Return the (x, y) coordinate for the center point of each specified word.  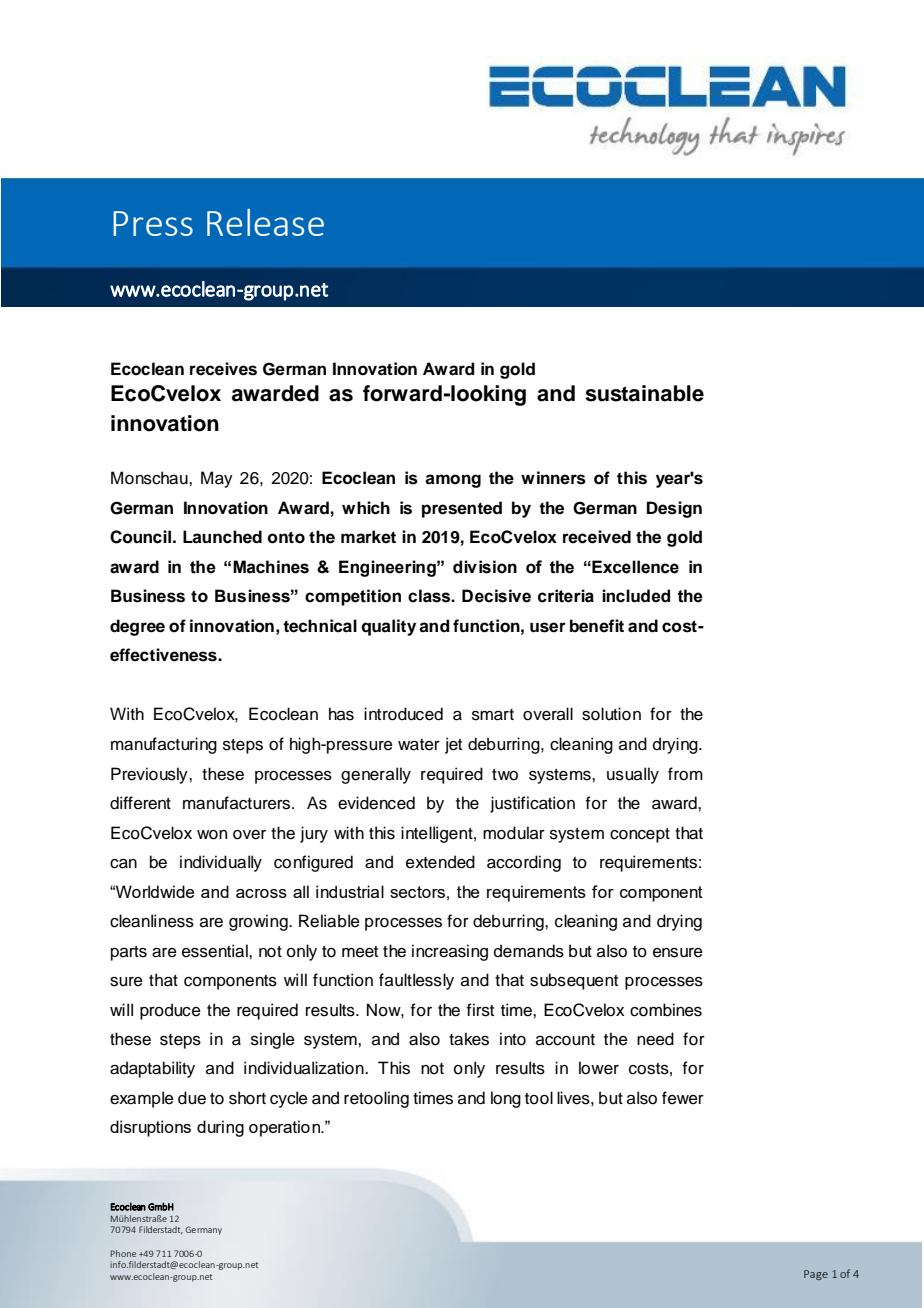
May (217, 479)
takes (469, 1039)
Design (674, 509)
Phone (123, 1253)
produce (170, 1011)
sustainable (644, 393)
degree (137, 627)
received (597, 537)
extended (440, 862)
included (636, 596)
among (453, 481)
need (655, 1039)
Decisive (496, 596)
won (212, 835)
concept (640, 835)
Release (265, 222)
